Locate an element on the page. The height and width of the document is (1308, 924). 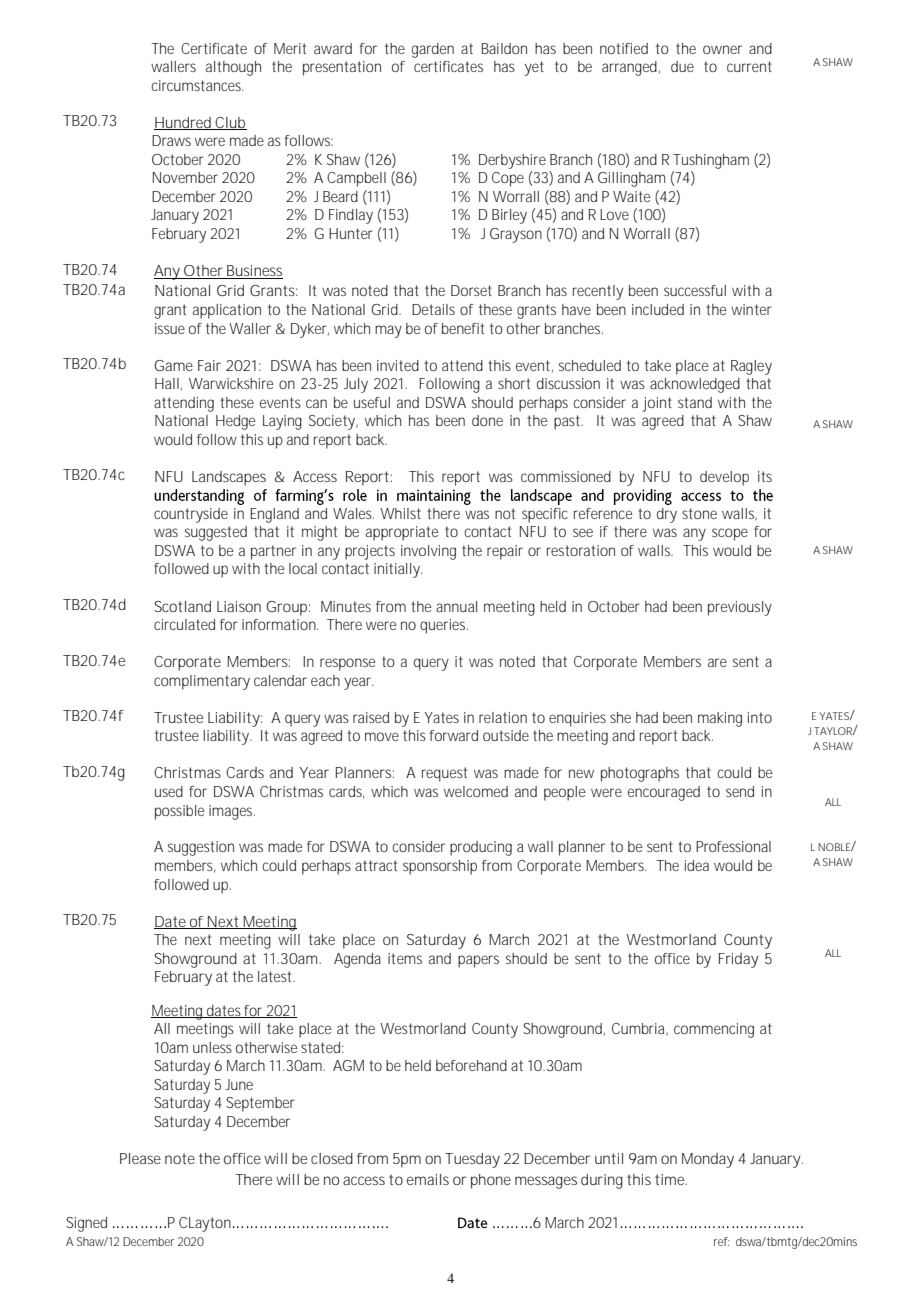
Please is located at coordinates (140, 1158).
